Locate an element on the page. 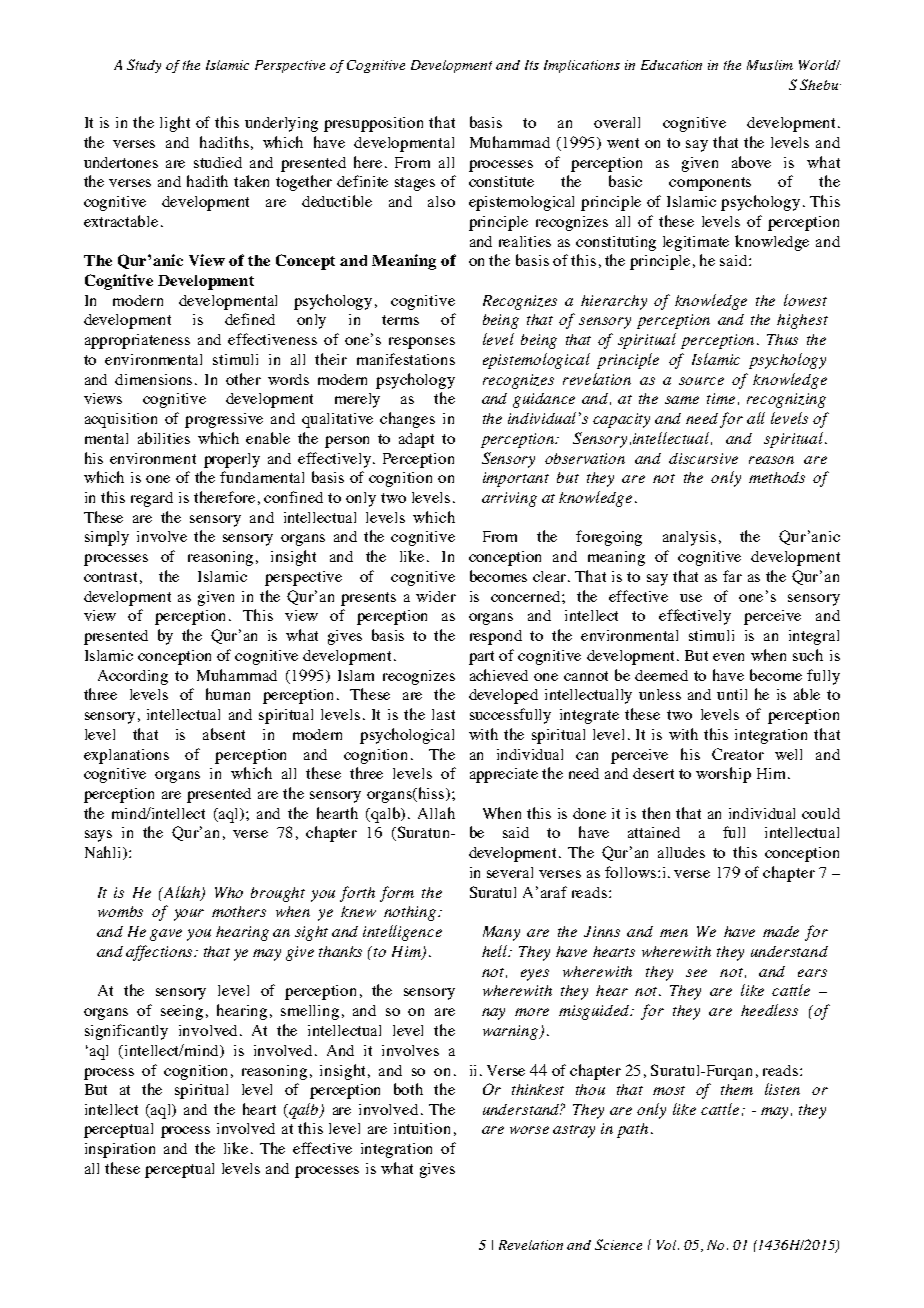 This document has width=924, height=1308. Its is located at coordinates (532, 65).
